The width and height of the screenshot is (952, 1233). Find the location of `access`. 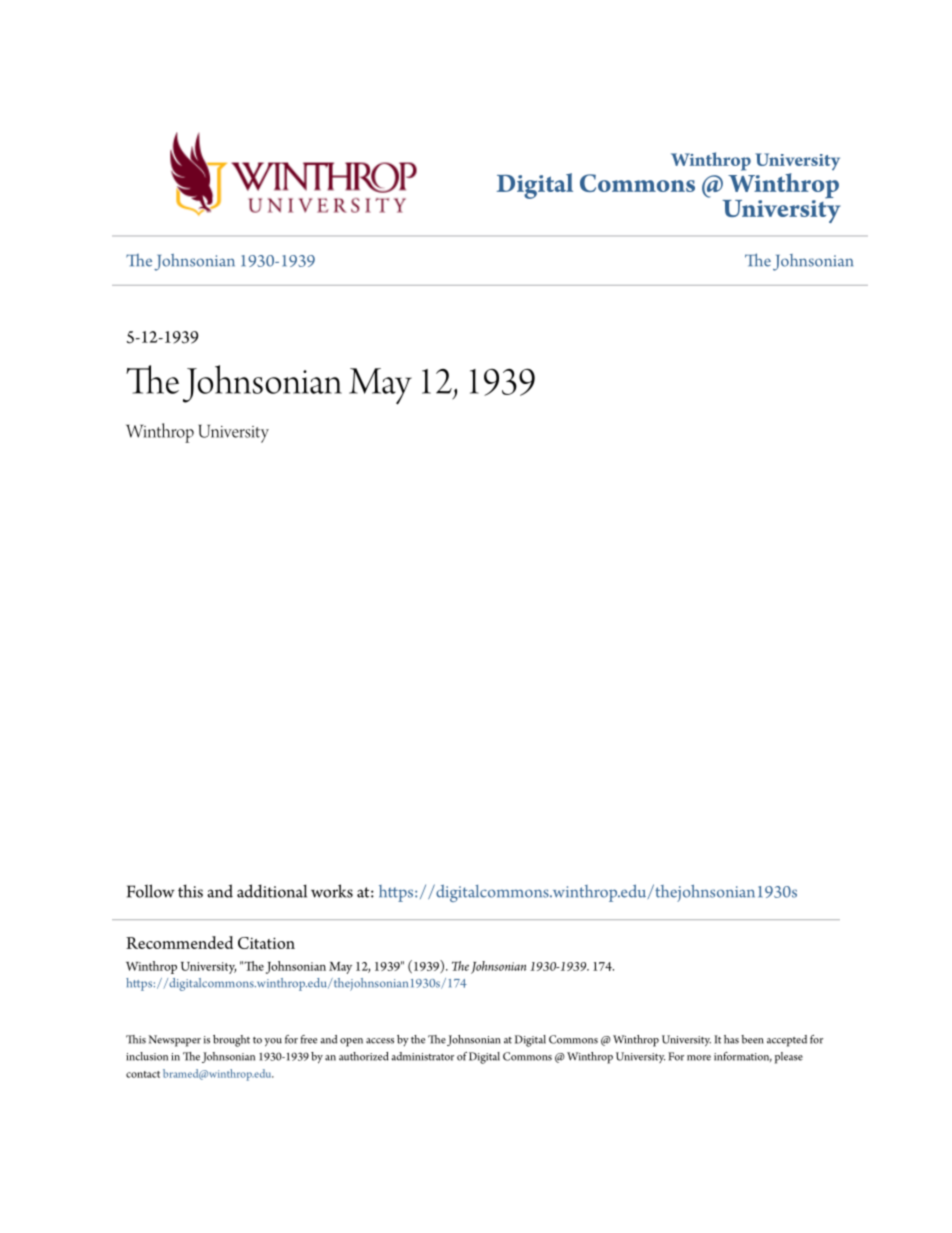

access is located at coordinates (380, 1041).
